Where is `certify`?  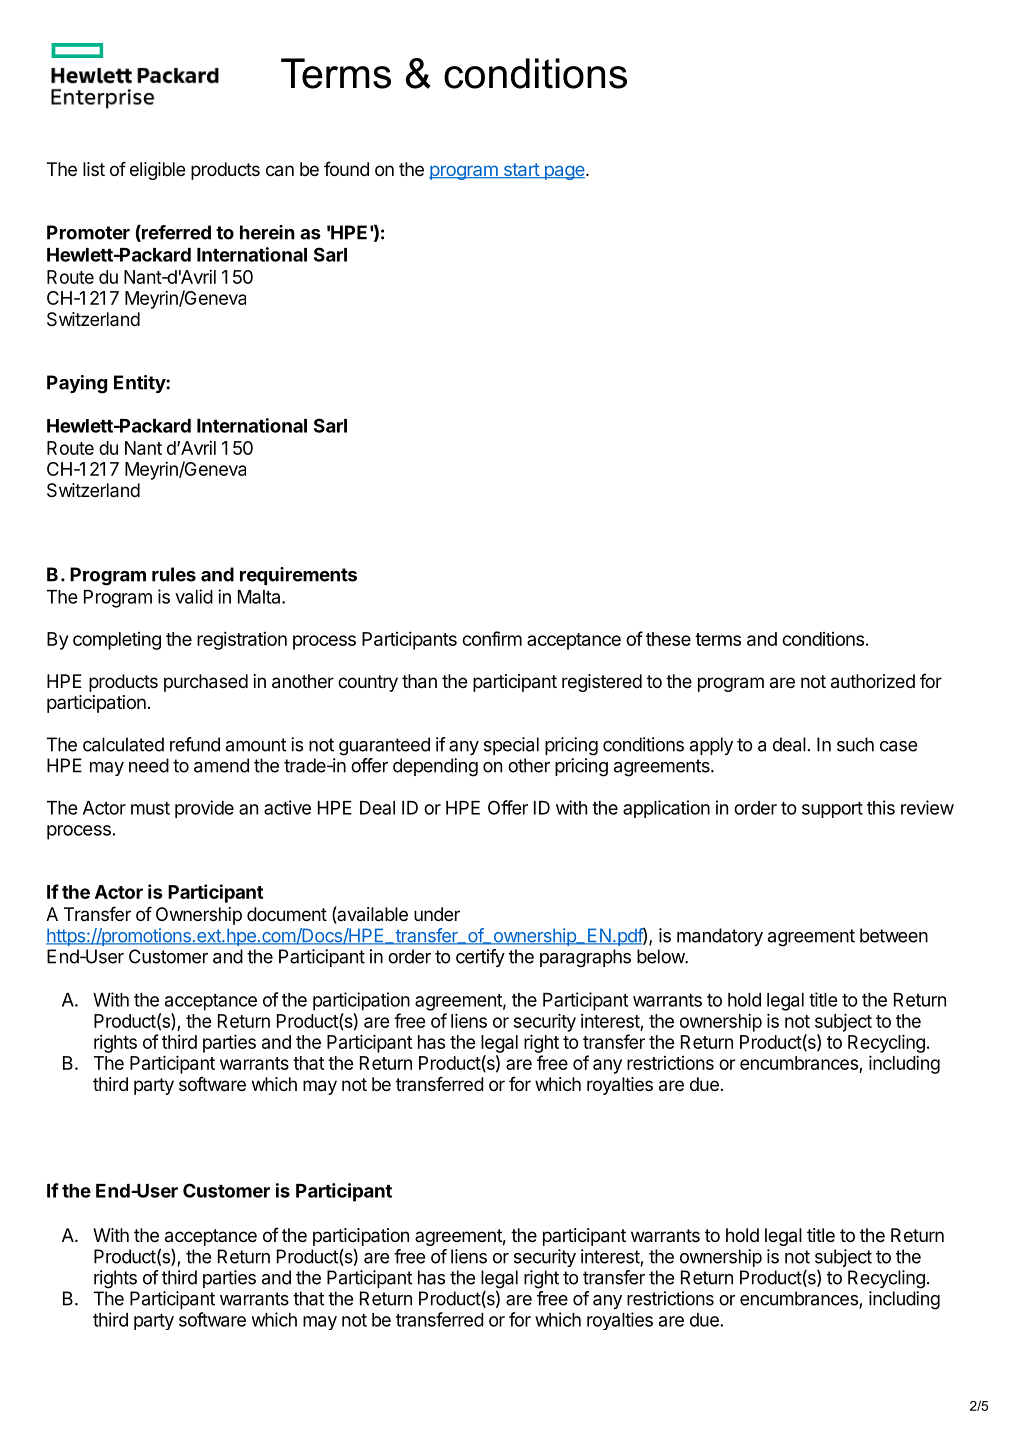
certify is located at coordinates (480, 958).
